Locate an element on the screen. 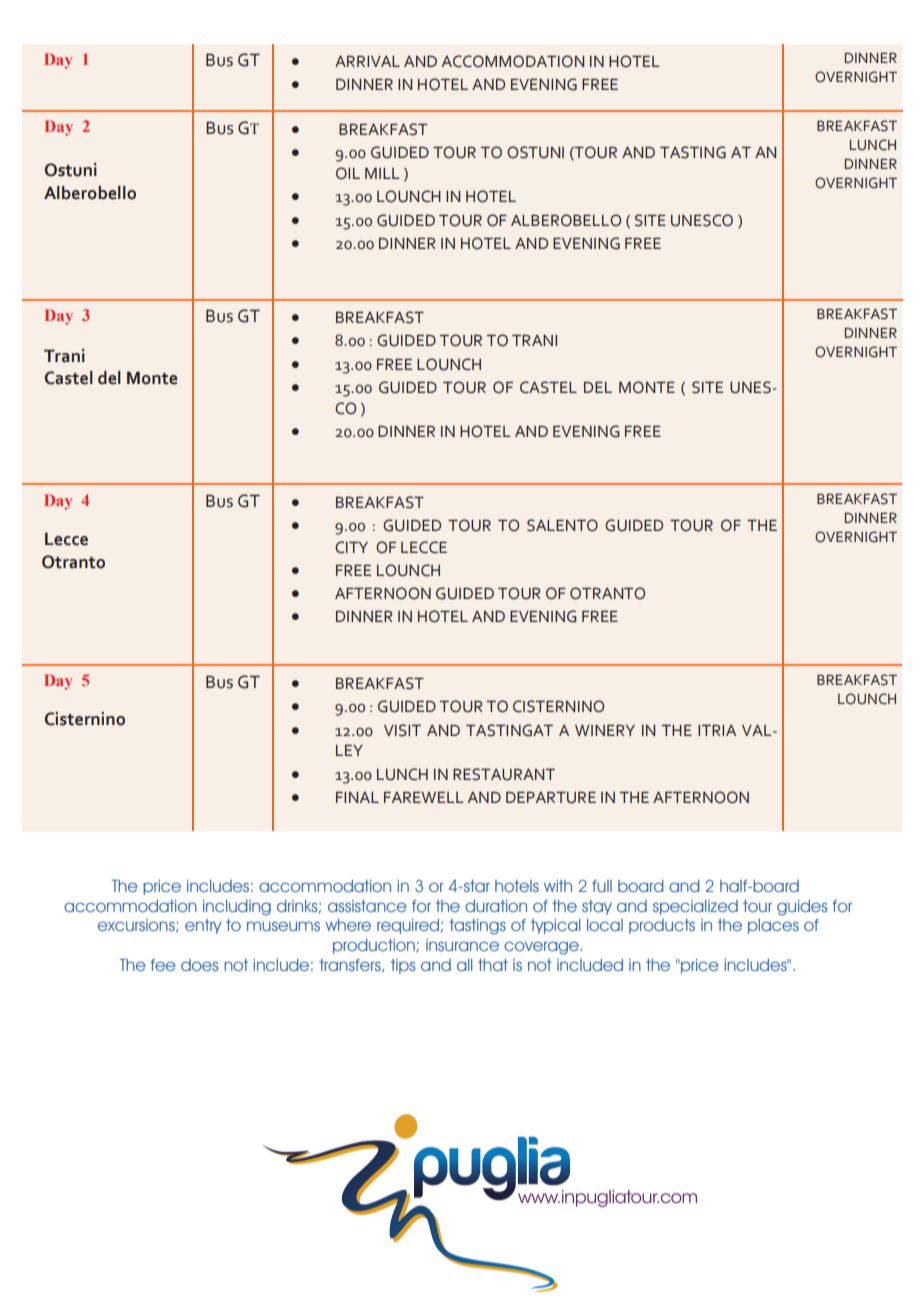  specialized is located at coordinates (695, 907).
